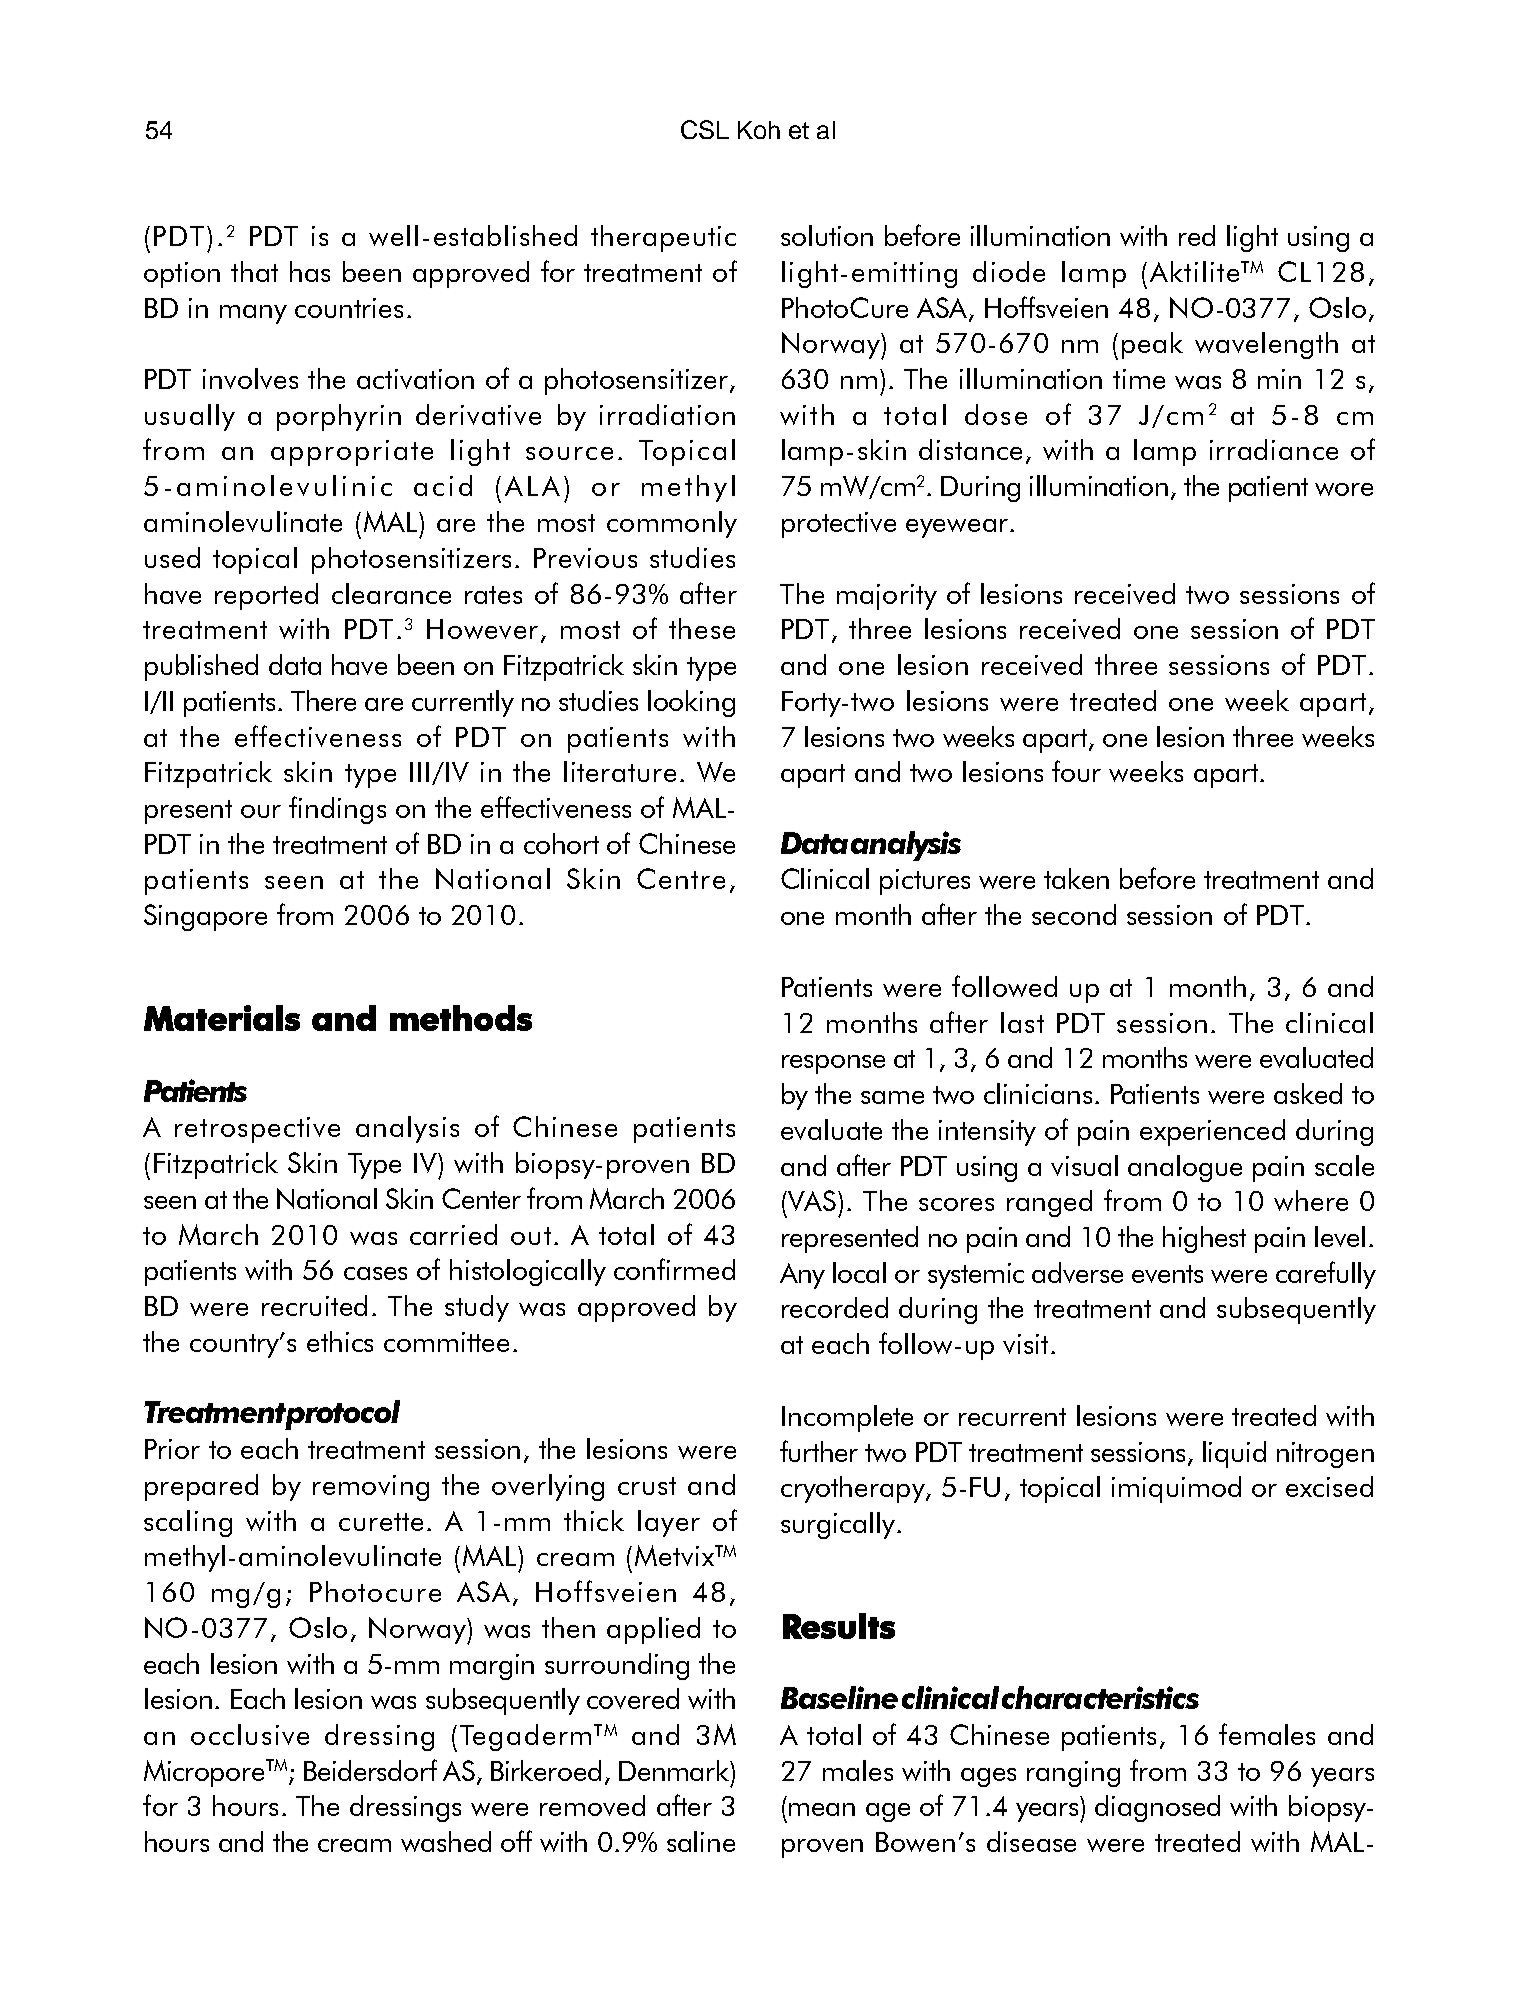 Image resolution: width=1519 pixels, height=1992 pixels. What do you see at coordinates (337, 810) in the document?
I see `findings` at bounding box center [337, 810].
